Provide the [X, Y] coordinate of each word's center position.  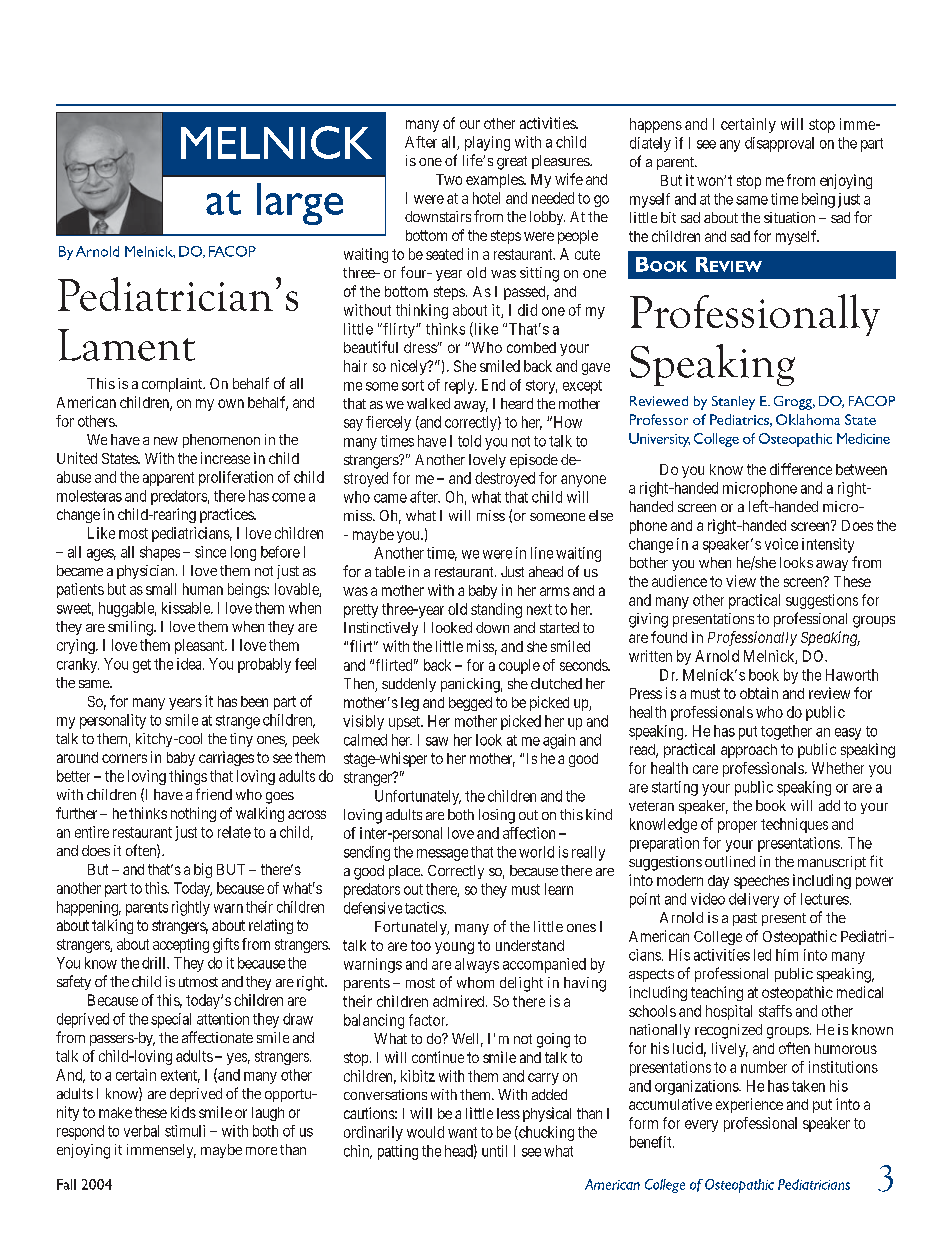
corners [124, 758]
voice [781, 544]
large [300, 204]
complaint [173, 385]
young [454, 948]
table [390, 571]
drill [155, 963]
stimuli [185, 1131]
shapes [160, 553]
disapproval [779, 144]
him [787, 955]
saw [437, 741]
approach [749, 751]
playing [487, 143]
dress [421, 347]
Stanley [733, 403]
